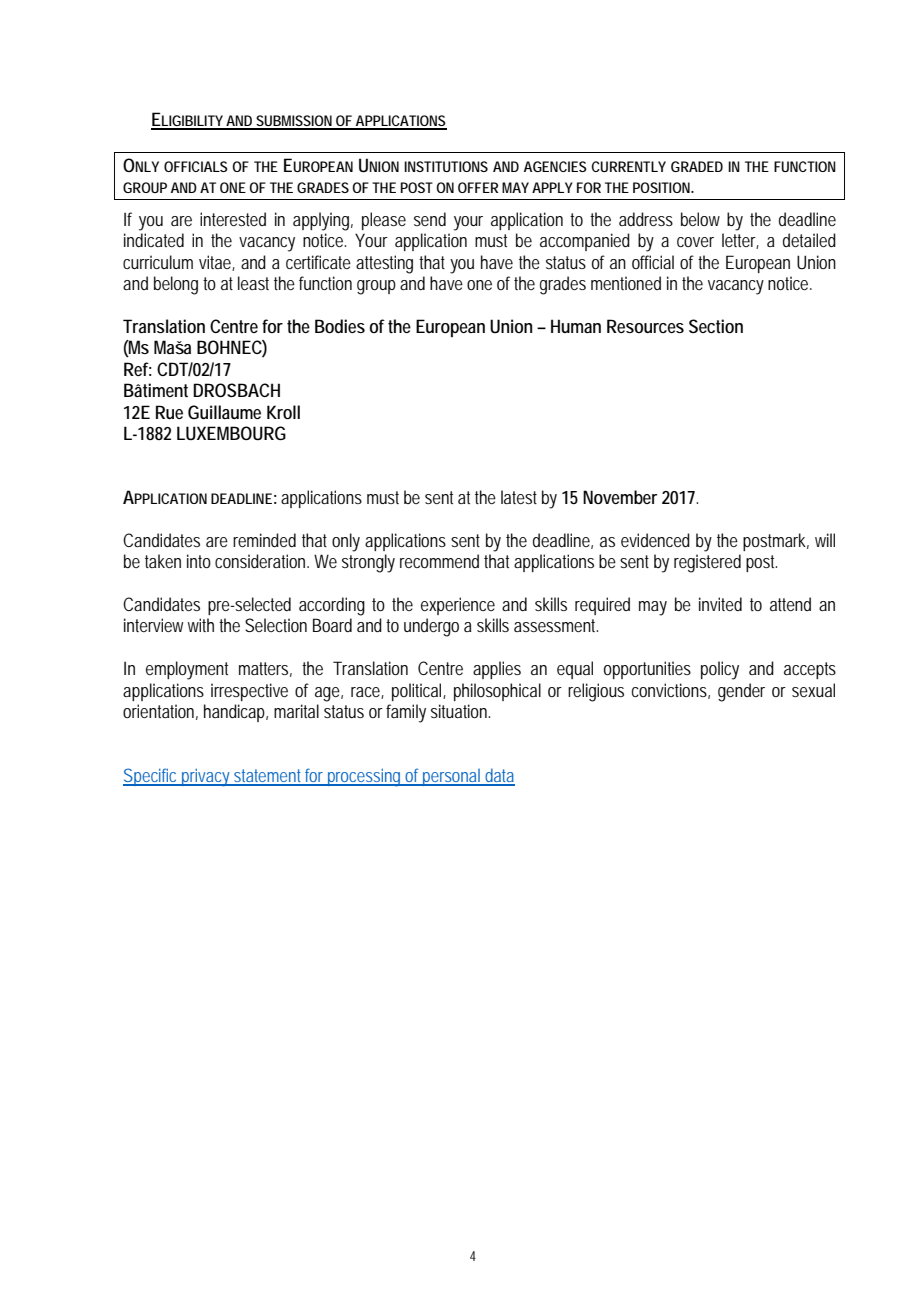 The width and height of the image is (924, 1308). Describe the element at coordinates (499, 776) in the image. I see `data` at that location.
